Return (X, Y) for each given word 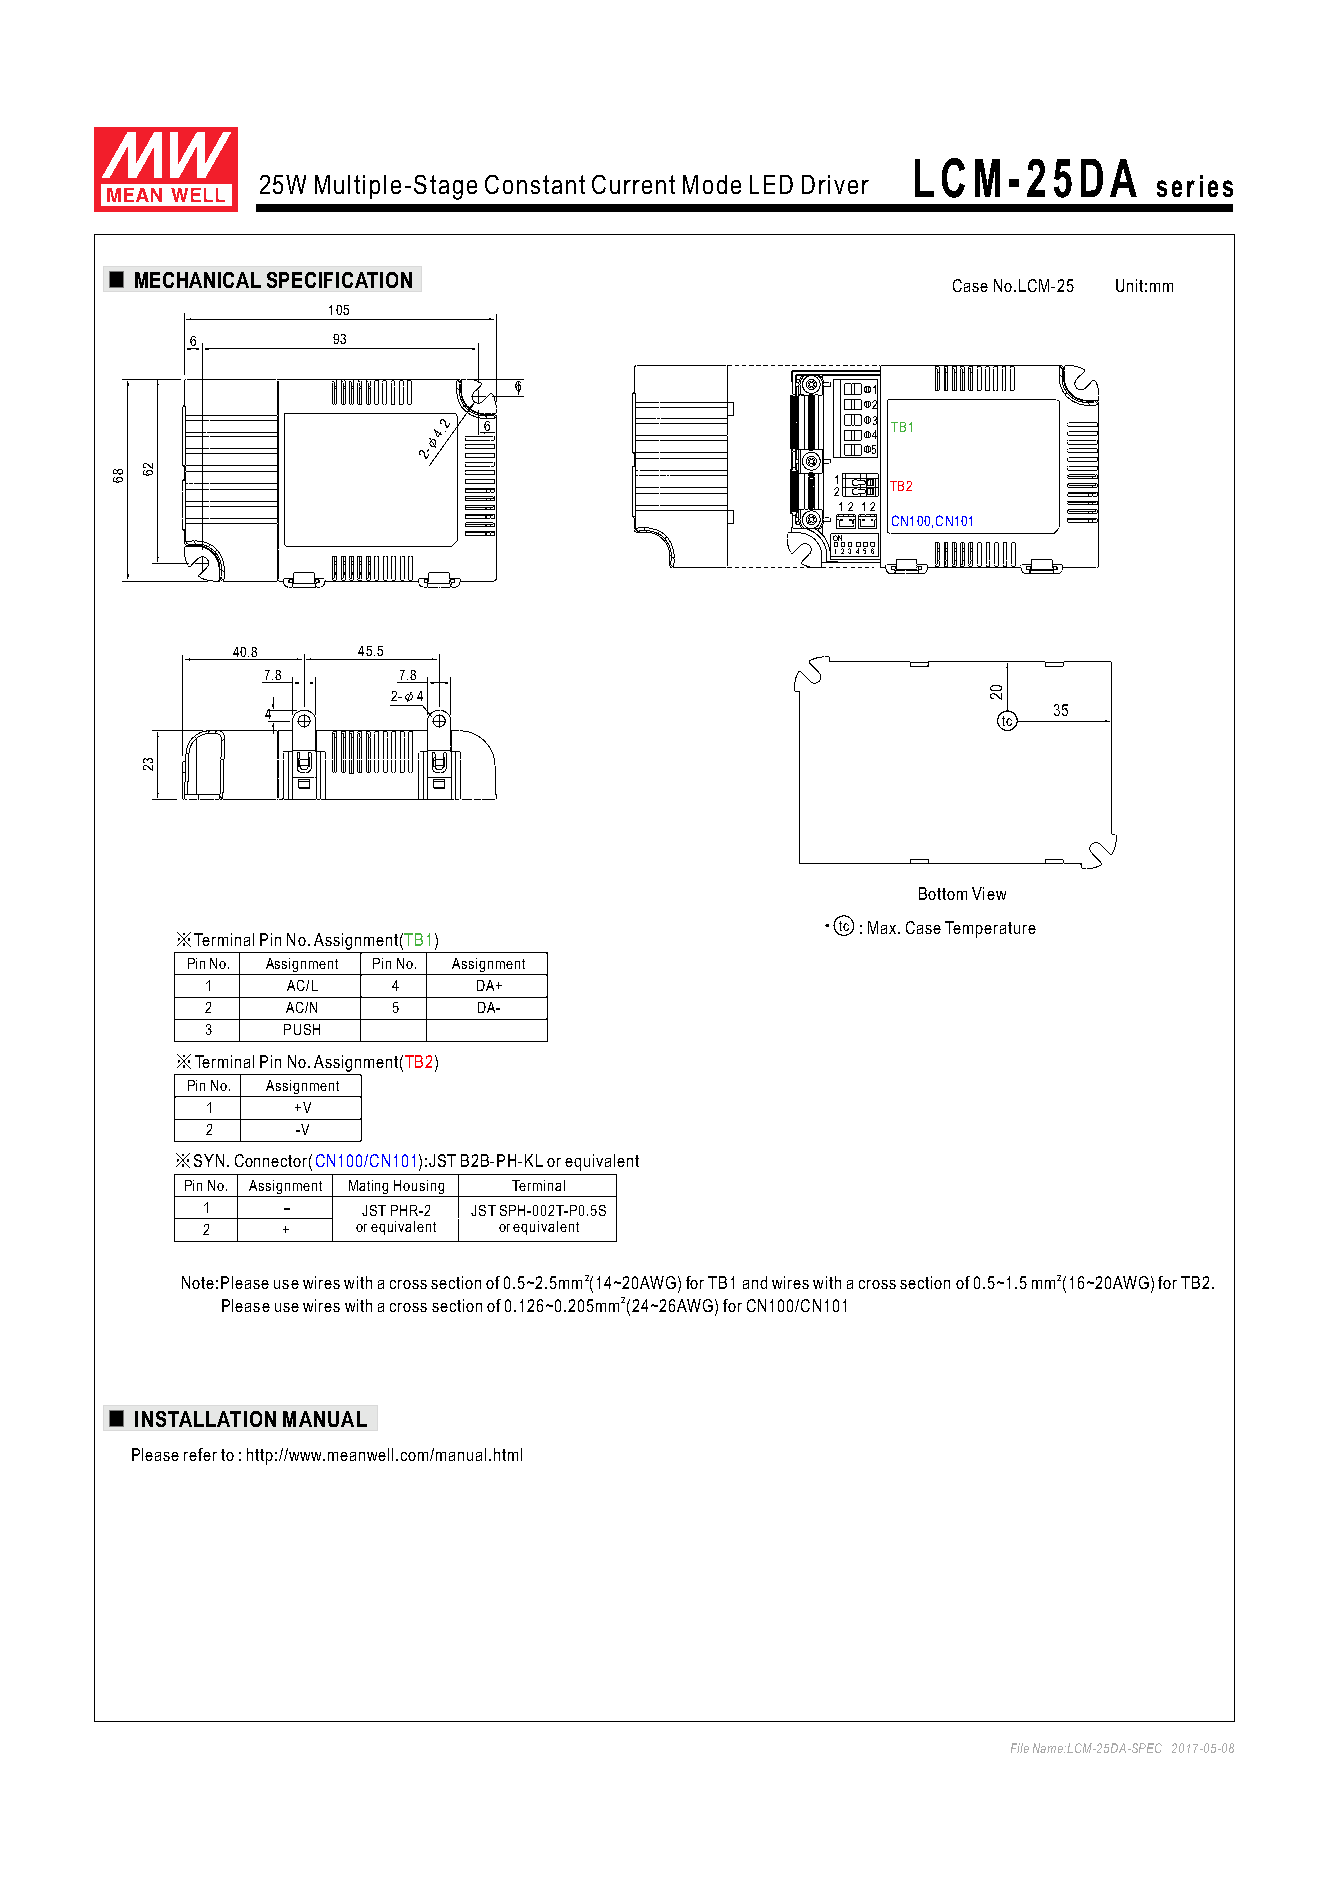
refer (200, 1454)
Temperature (990, 929)
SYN (209, 1160)
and (755, 1282)
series (1195, 186)
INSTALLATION (205, 1419)
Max (883, 927)
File (1020, 1748)
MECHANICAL (198, 280)
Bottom (943, 893)
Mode (712, 184)
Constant (535, 184)
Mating (368, 1187)
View (989, 893)
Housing (419, 1187)
